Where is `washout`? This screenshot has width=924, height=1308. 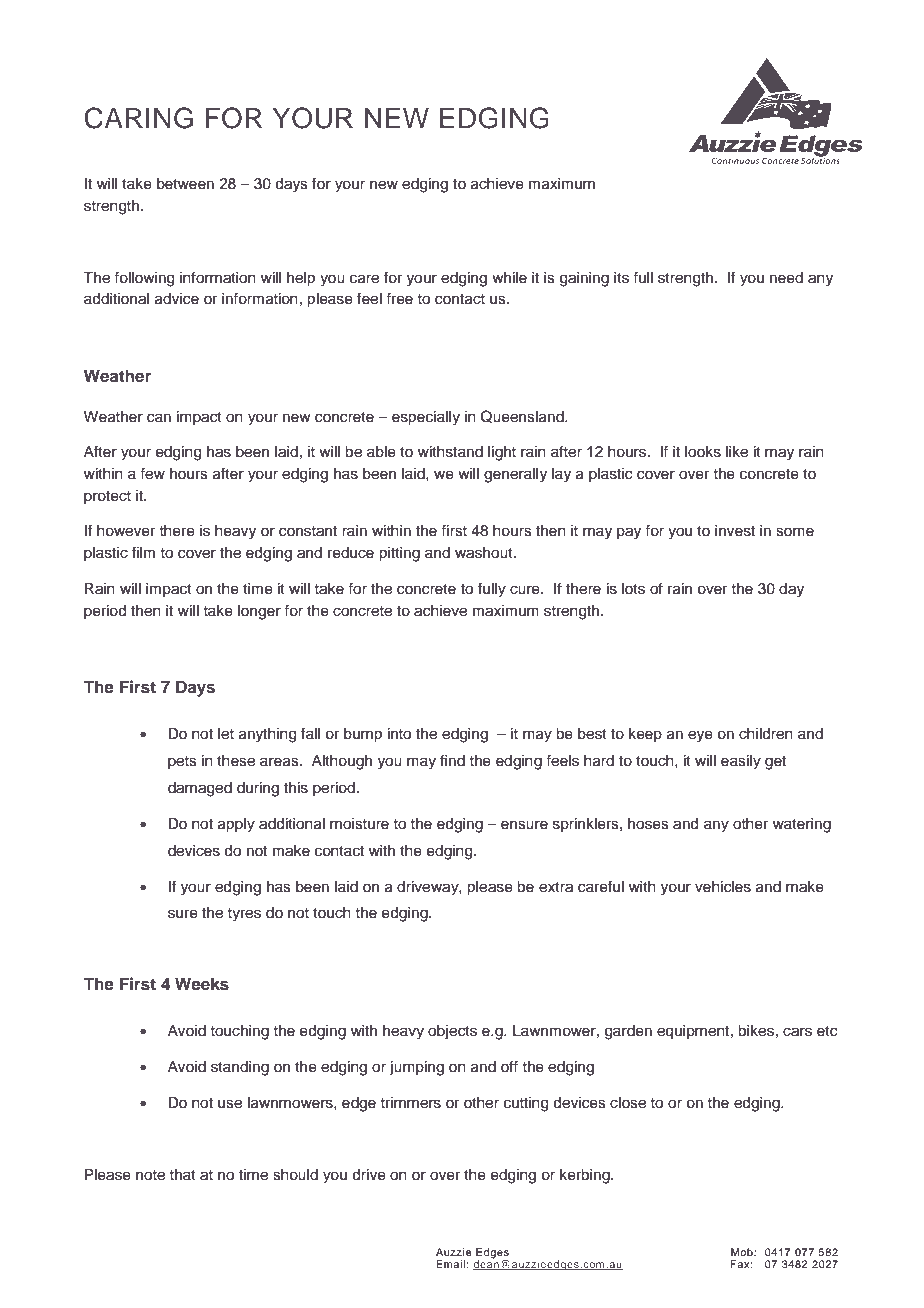
washout is located at coordinates (485, 553).
